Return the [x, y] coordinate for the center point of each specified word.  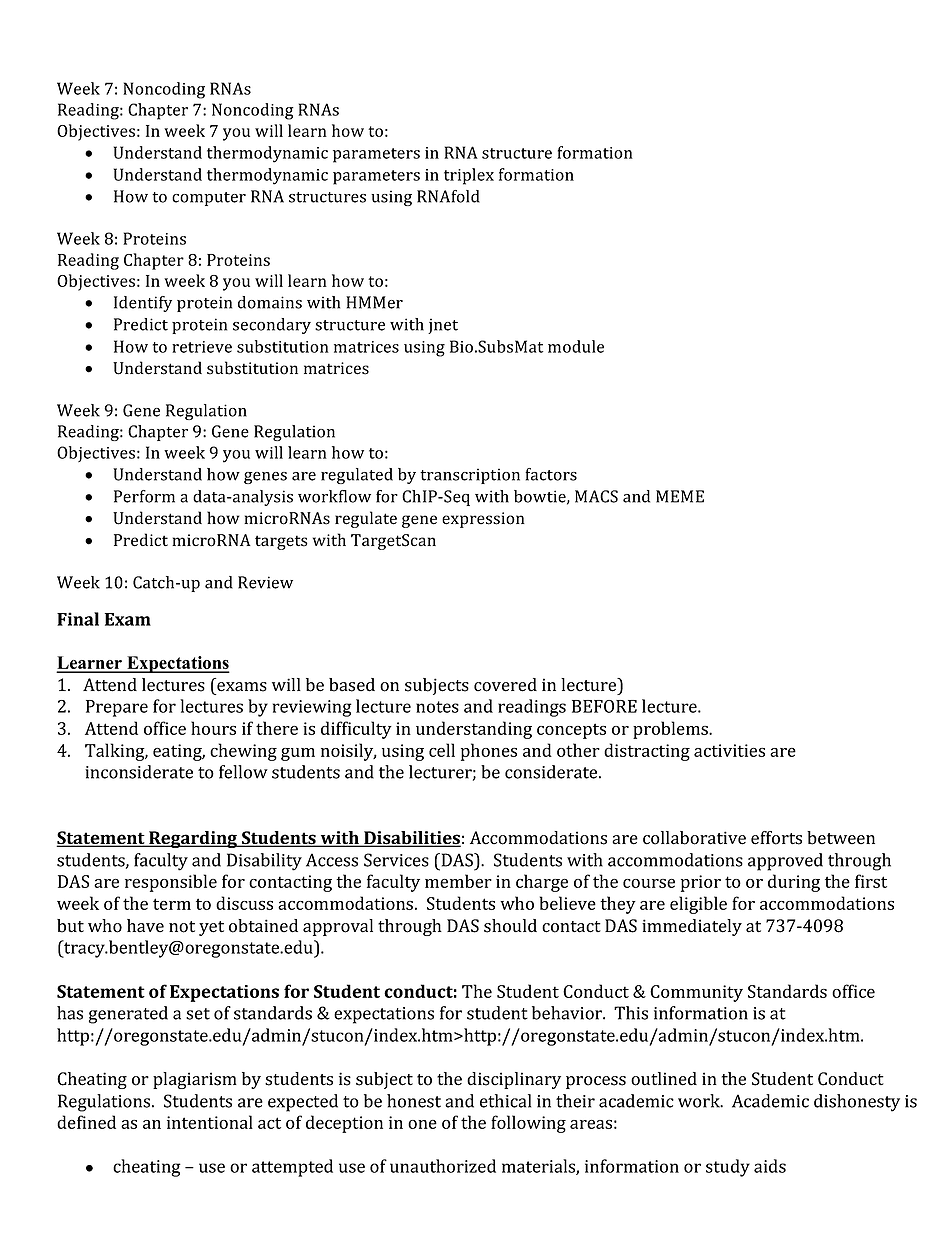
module [576, 346]
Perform [144, 496]
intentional [210, 1122]
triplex [469, 176]
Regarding [193, 839]
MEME [680, 496]
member [458, 881]
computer [209, 199]
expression [483, 520]
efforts [776, 838]
